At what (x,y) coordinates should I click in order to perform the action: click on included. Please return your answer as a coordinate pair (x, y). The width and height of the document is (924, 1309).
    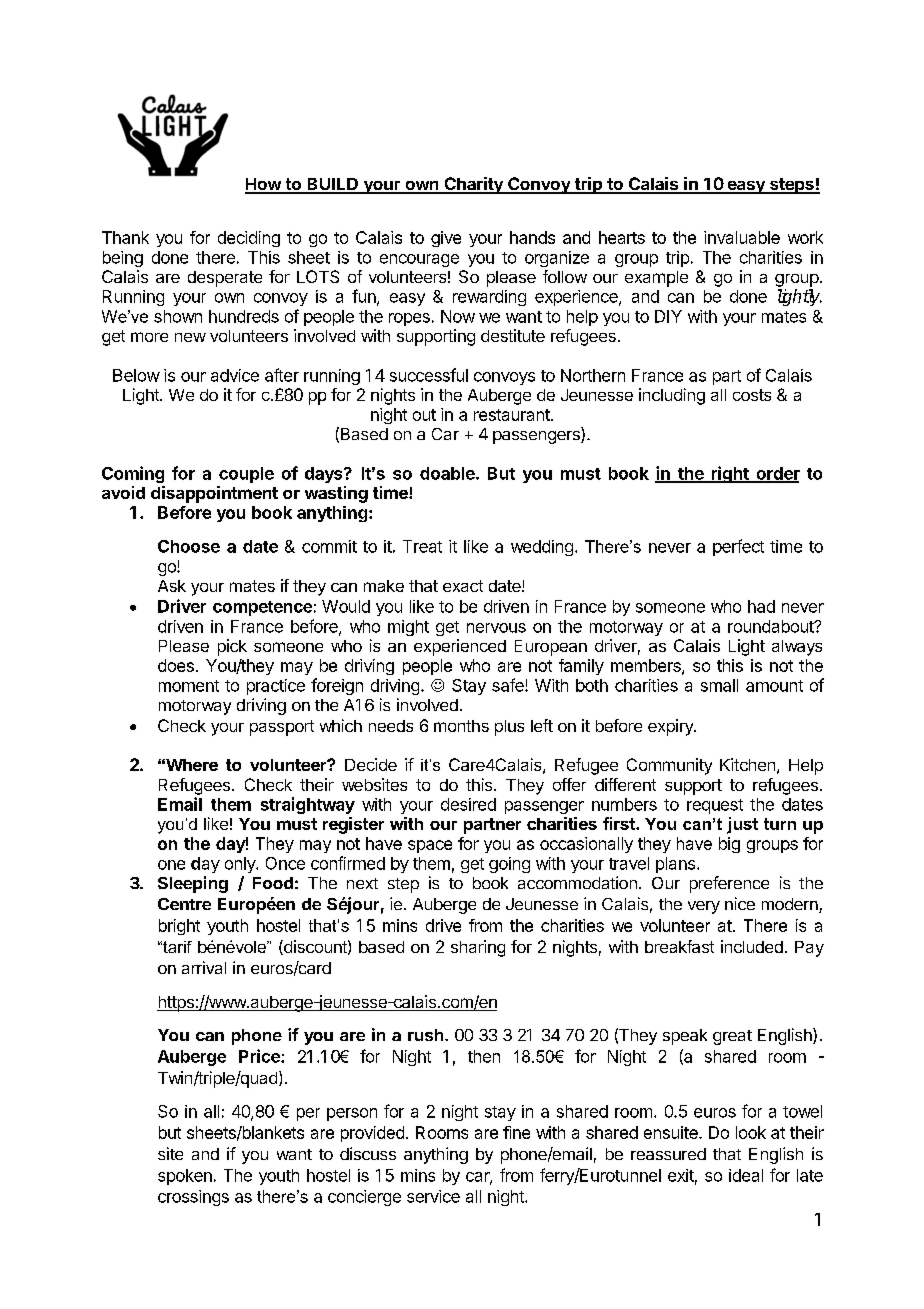
    Looking at the image, I should click on (752, 946).
